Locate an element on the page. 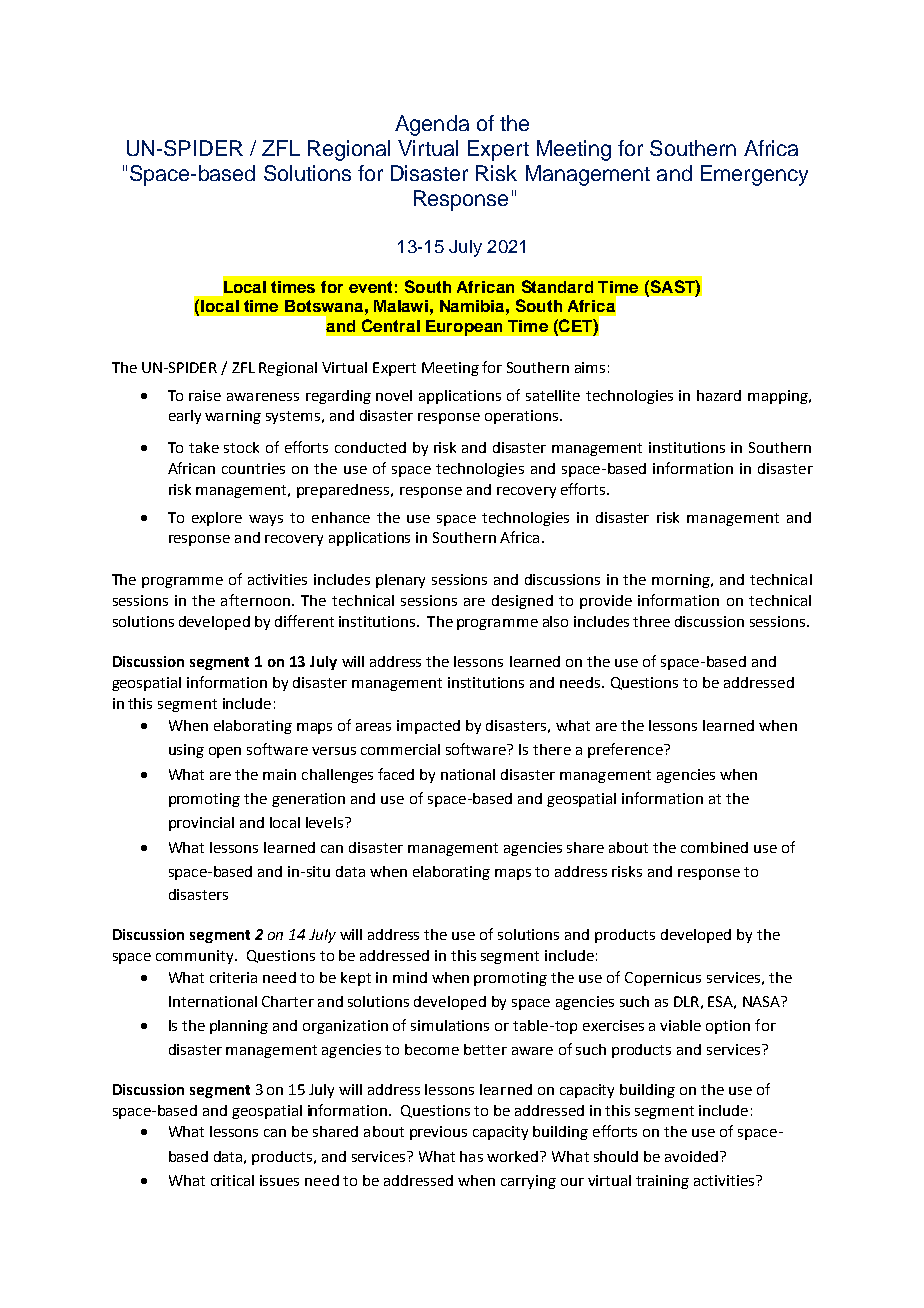 The width and height of the image is (924, 1308). Standard is located at coordinates (557, 286).
